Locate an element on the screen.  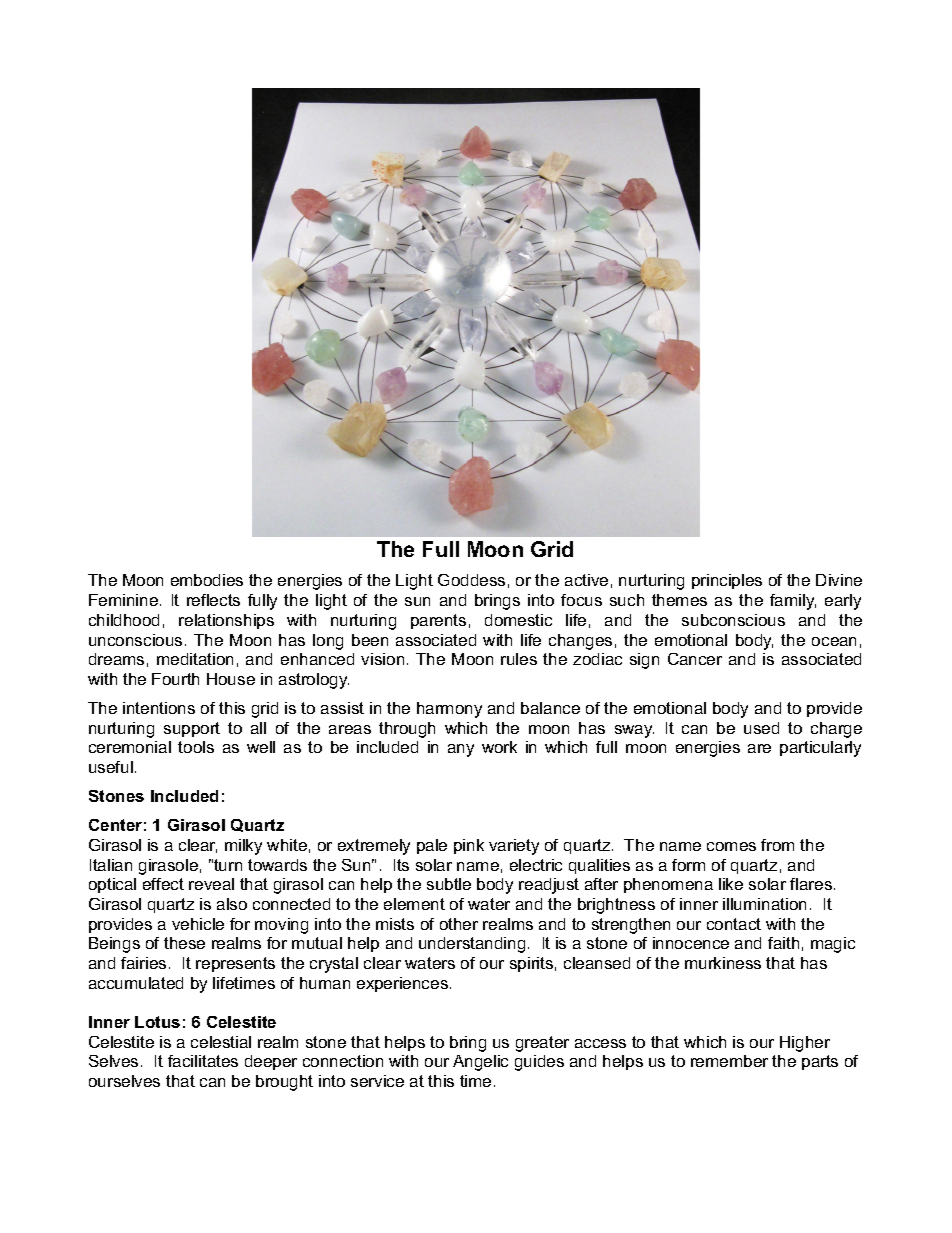
reflects is located at coordinates (213, 600).
